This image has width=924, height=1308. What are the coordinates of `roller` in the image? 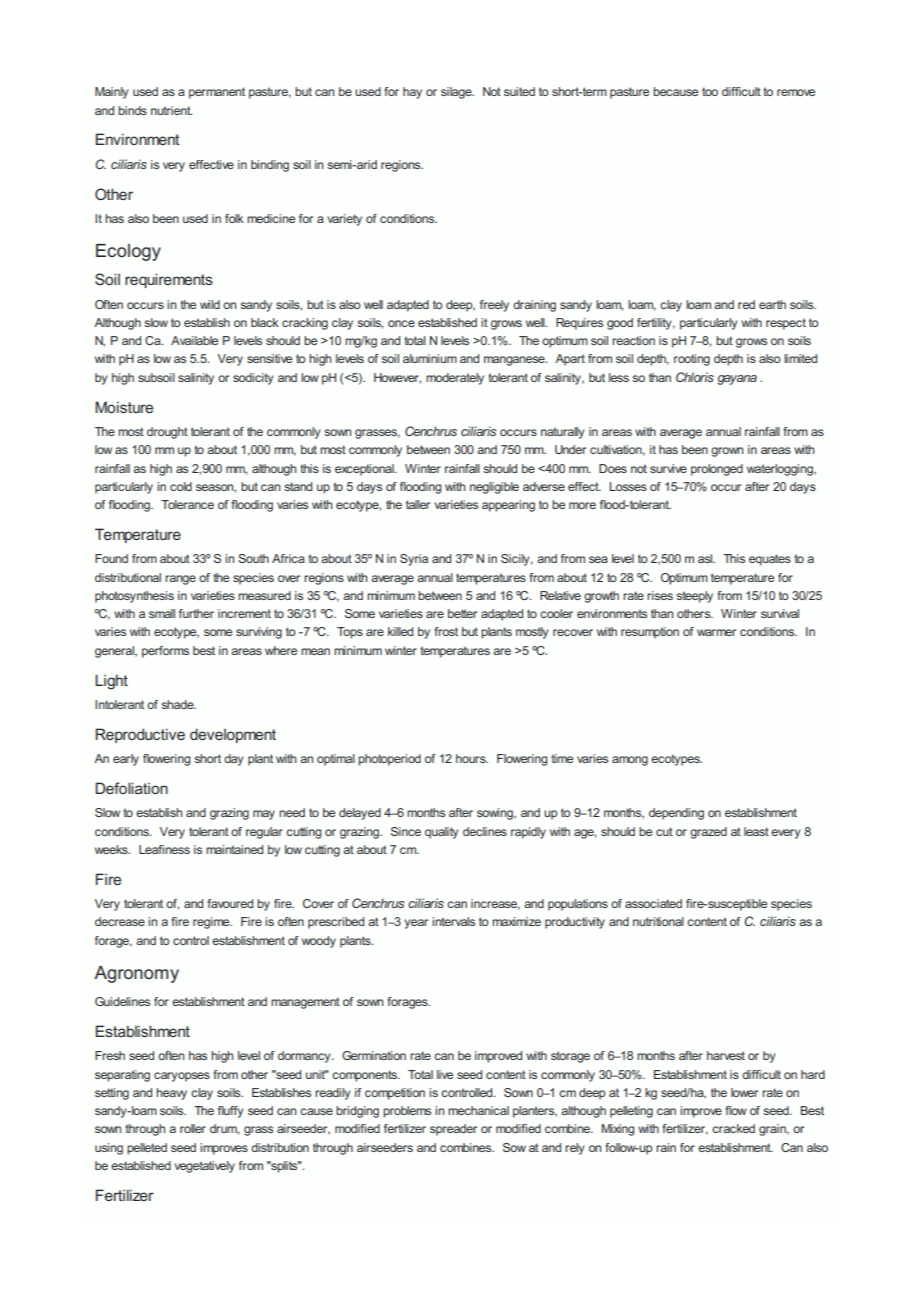 It's located at (193, 1128).
